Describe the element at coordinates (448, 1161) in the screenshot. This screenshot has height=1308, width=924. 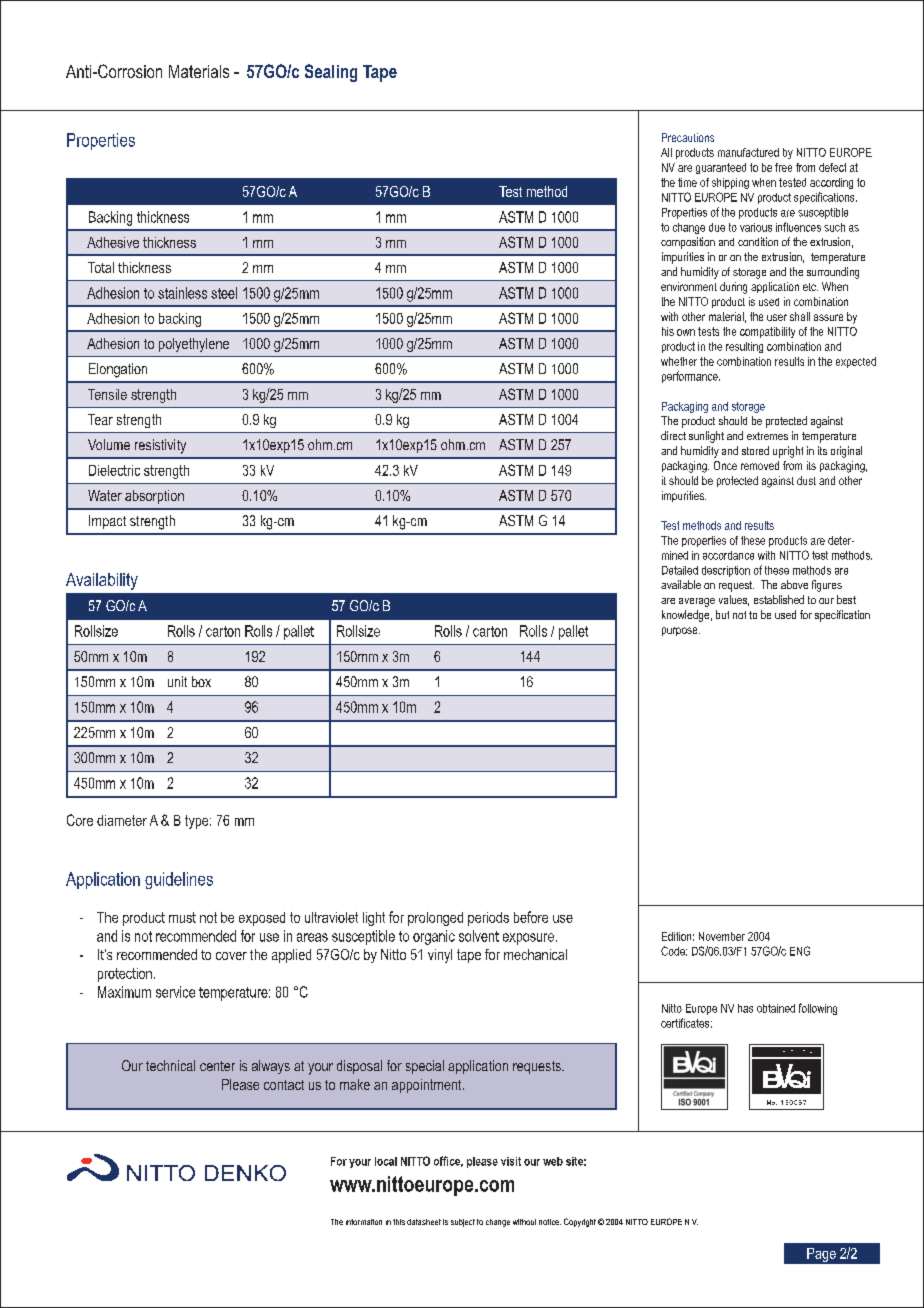
I see `office` at that location.
